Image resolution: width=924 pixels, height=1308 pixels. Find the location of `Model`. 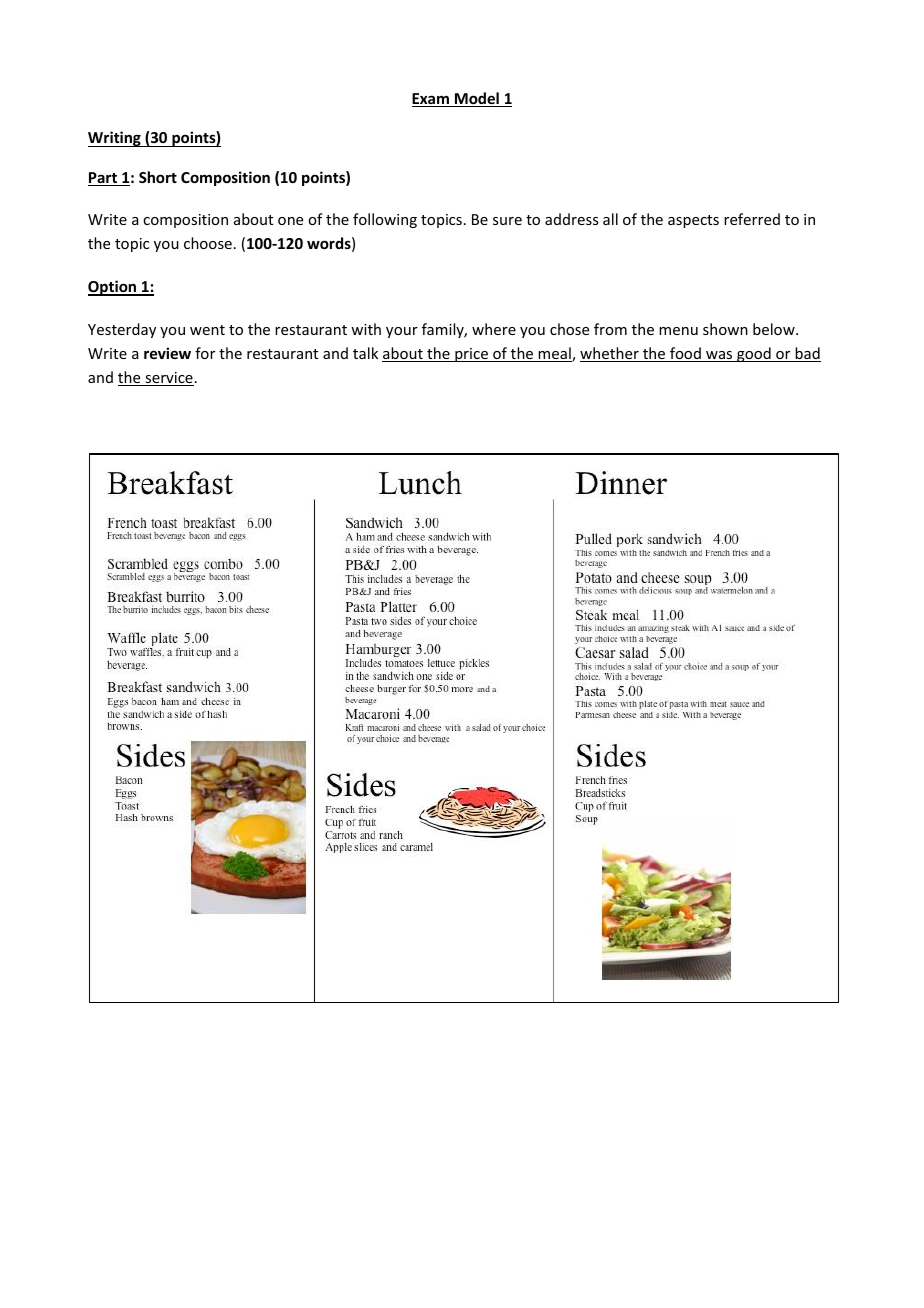

Model is located at coordinates (477, 99).
